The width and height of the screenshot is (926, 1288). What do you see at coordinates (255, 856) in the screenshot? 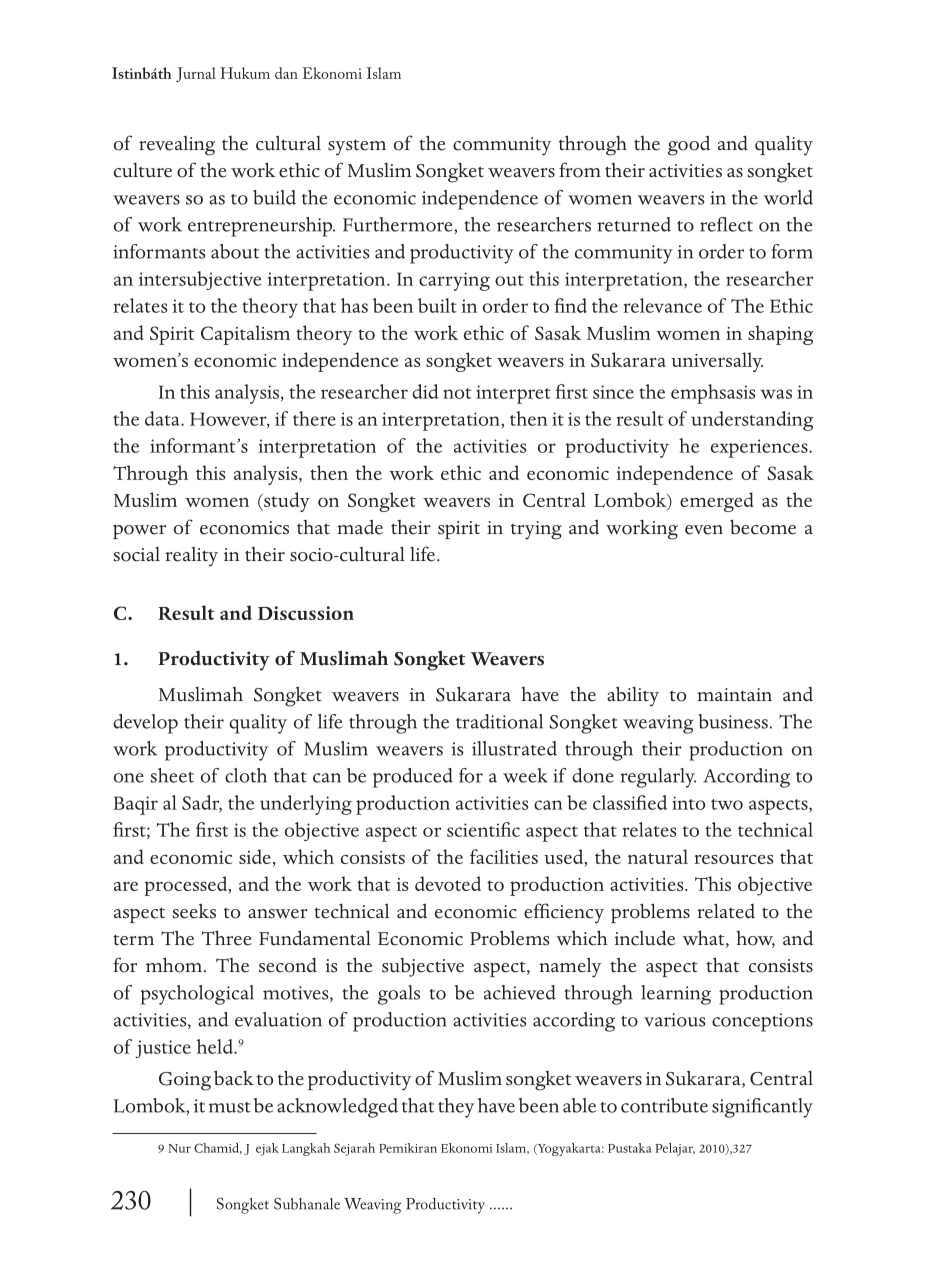
I see `side` at bounding box center [255, 856].
